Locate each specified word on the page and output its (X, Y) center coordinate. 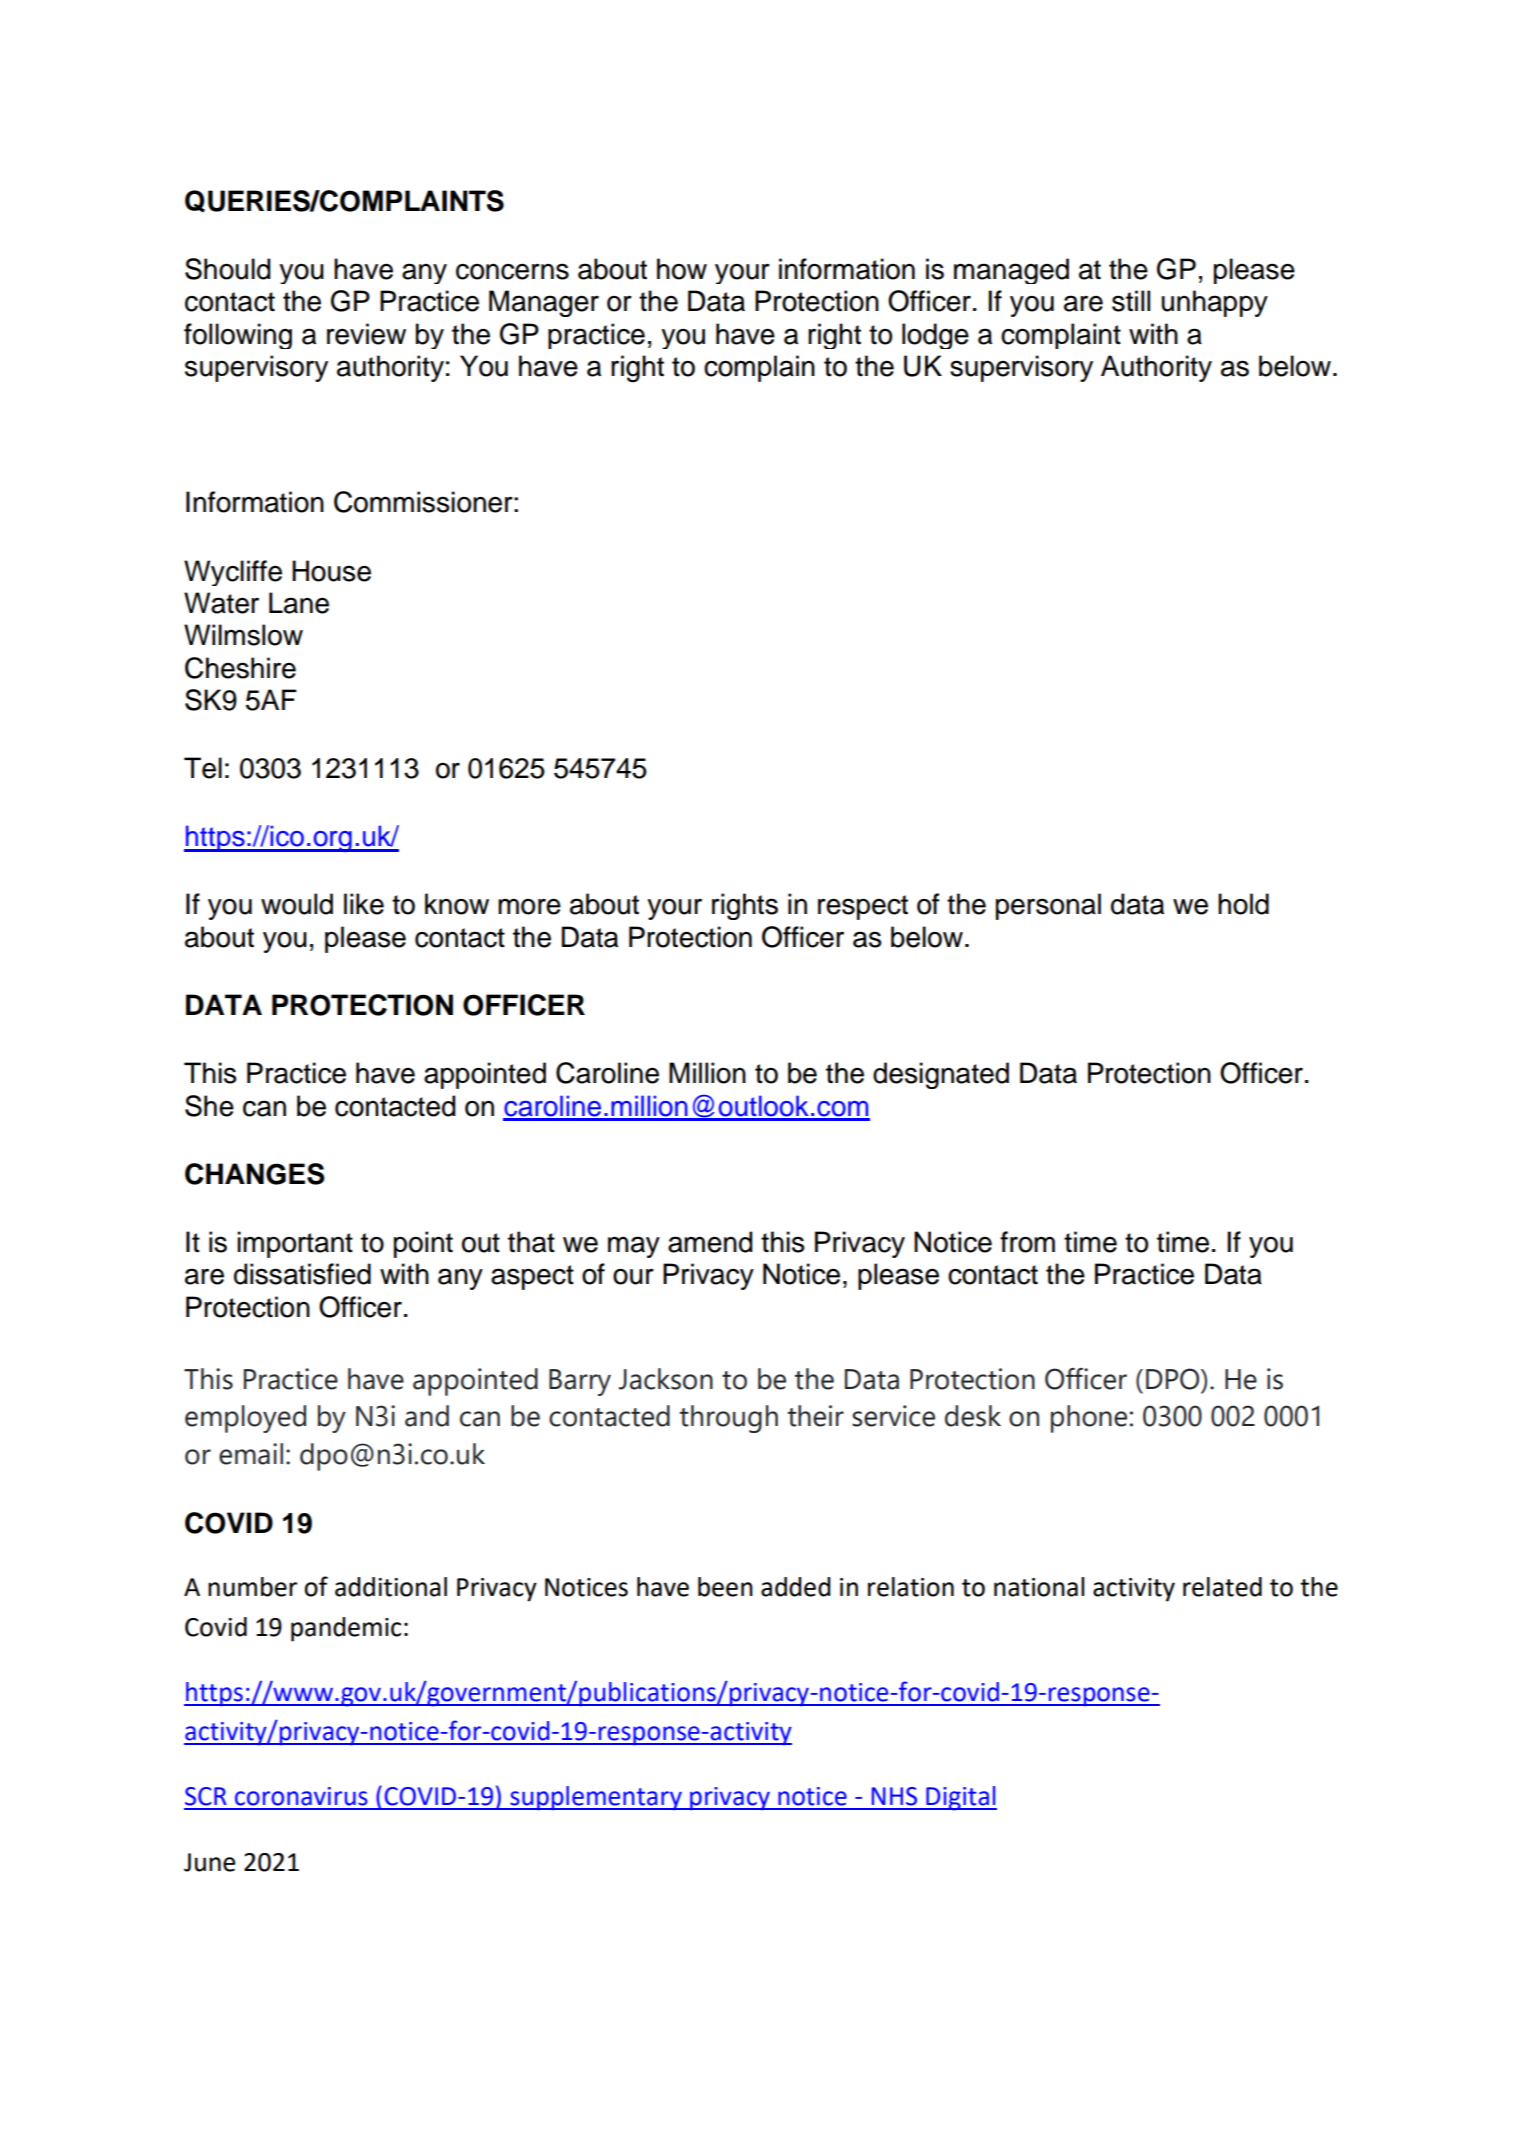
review (366, 334)
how (682, 269)
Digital (960, 1798)
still (1131, 301)
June (209, 1862)
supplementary (596, 1798)
